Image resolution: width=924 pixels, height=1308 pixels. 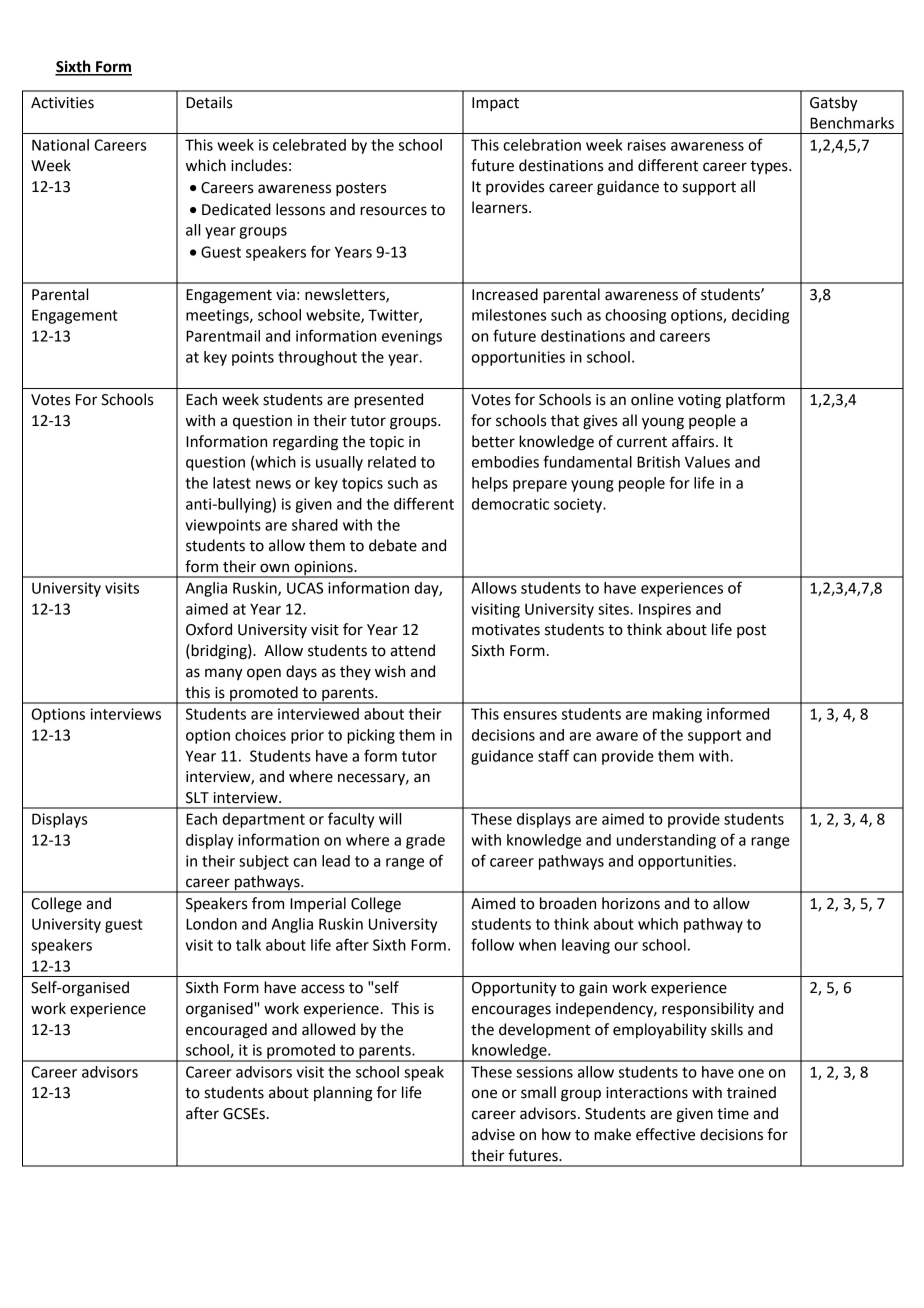 What do you see at coordinates (226, 1031) in the screenshot?
I see `encouraged` at bounding box center [226, 1031].
